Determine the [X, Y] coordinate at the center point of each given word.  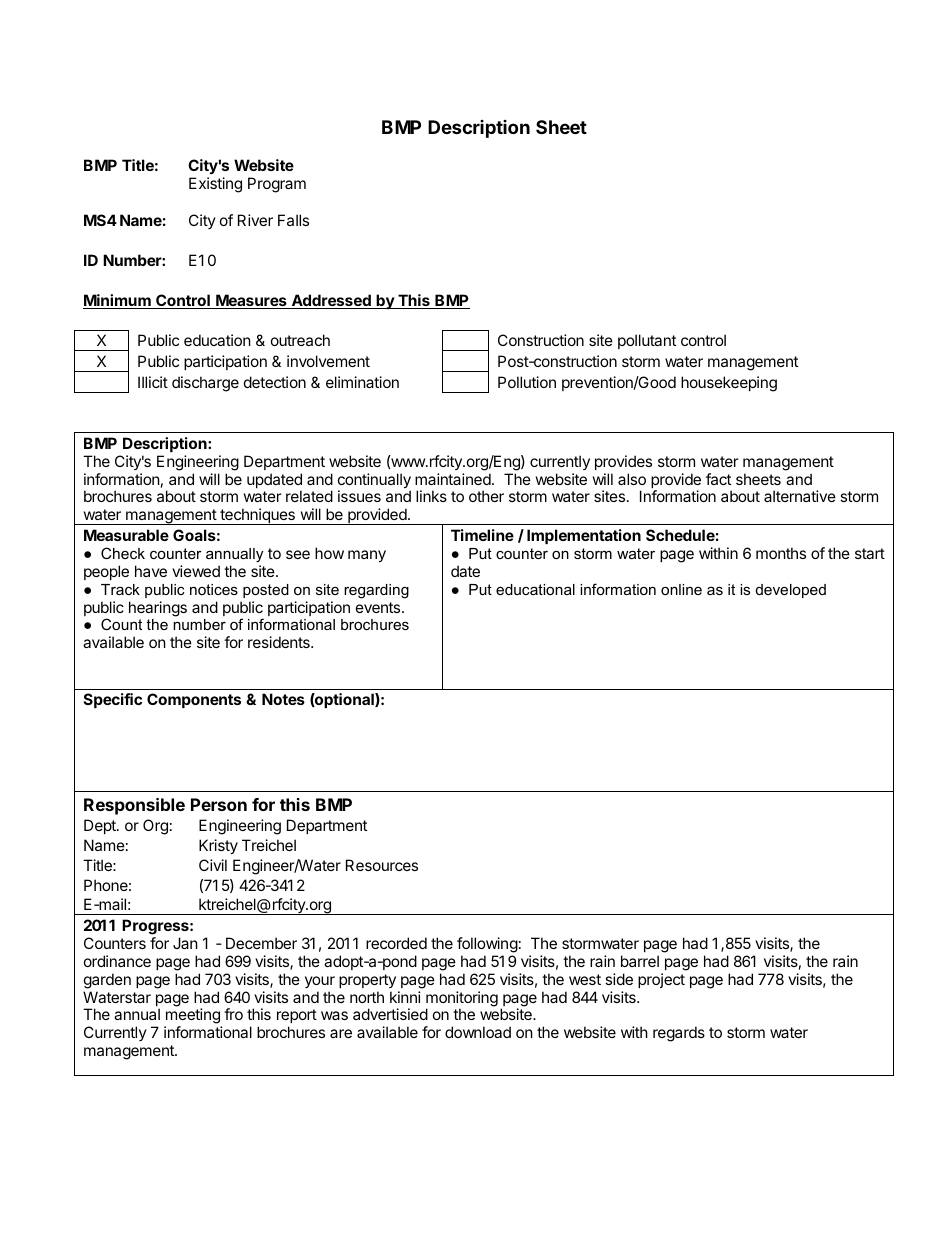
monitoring [462, 1000]
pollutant [647, 341]
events [379, 607]
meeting [193, 1017]
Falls [293, 220]
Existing [215, 185]
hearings [158, 609]
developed [791, 591]
